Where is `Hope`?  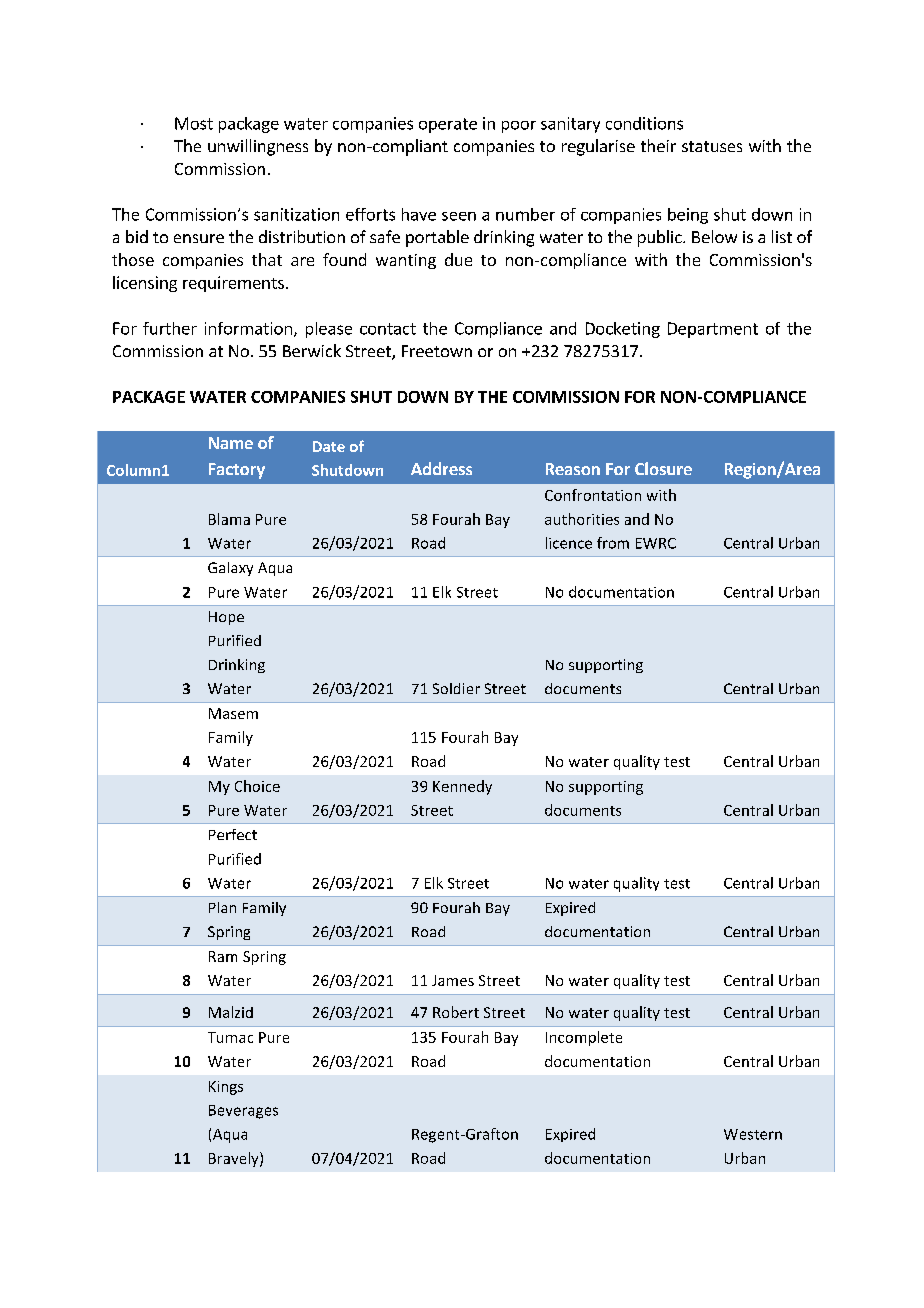
Hope is located at coordinates (226, 618).
